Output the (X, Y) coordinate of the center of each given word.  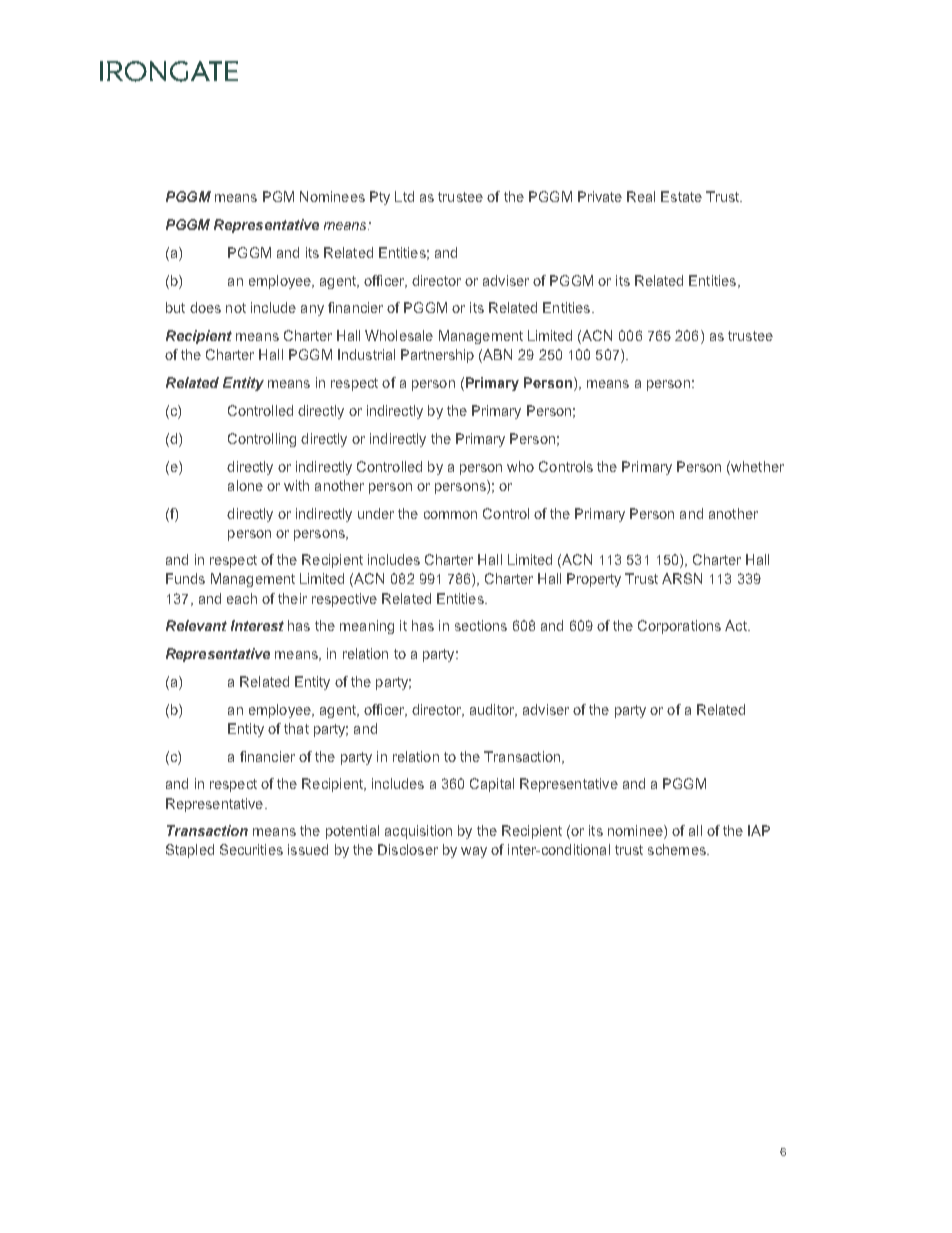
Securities (251, 849)
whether (756, 466)
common (450, 515)
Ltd (404, 196)
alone (245, 485)
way (474, 852)
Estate (681, 196)
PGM (278, 196)
